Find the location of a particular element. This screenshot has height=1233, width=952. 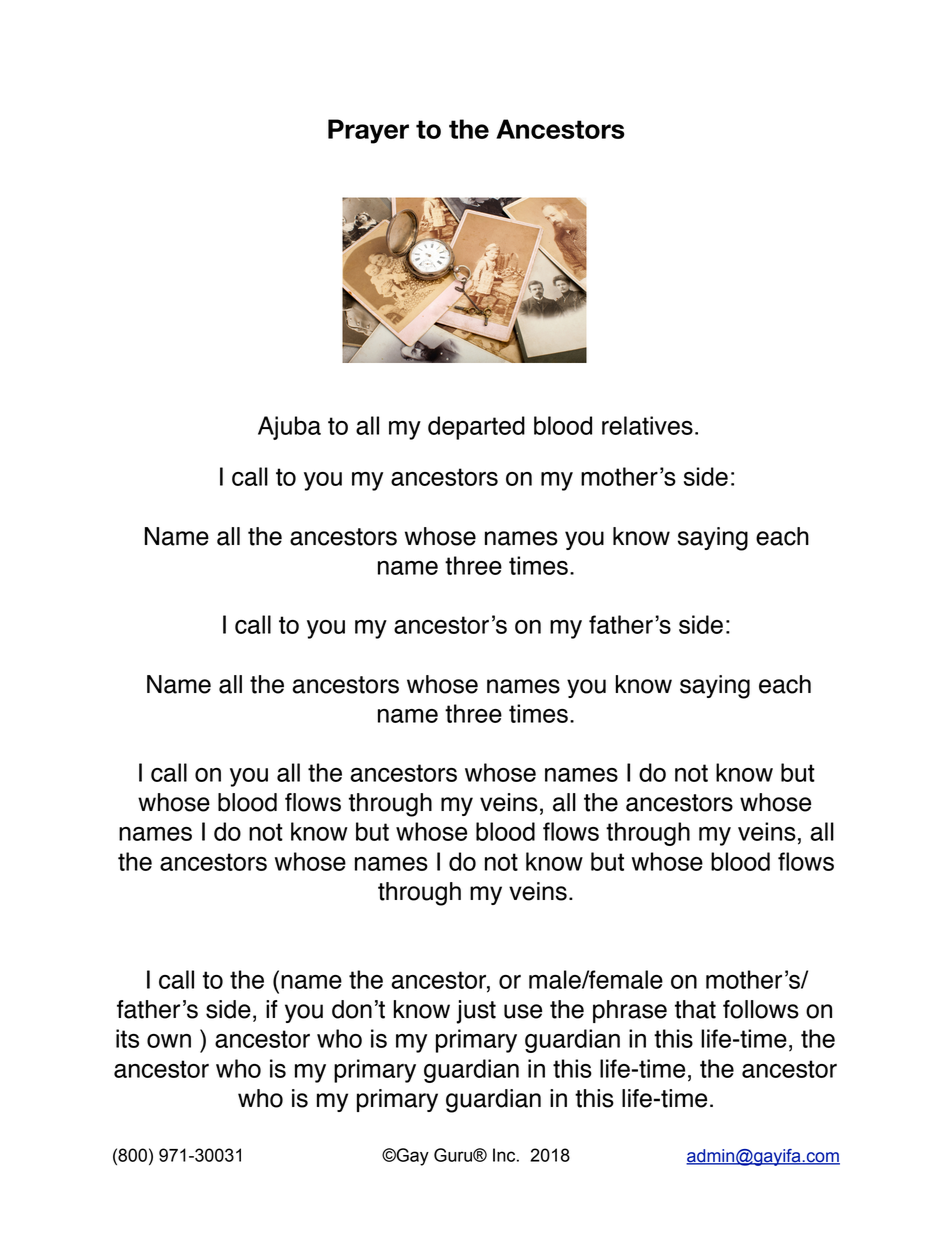

relatives is located at coordinates (647, 425).
